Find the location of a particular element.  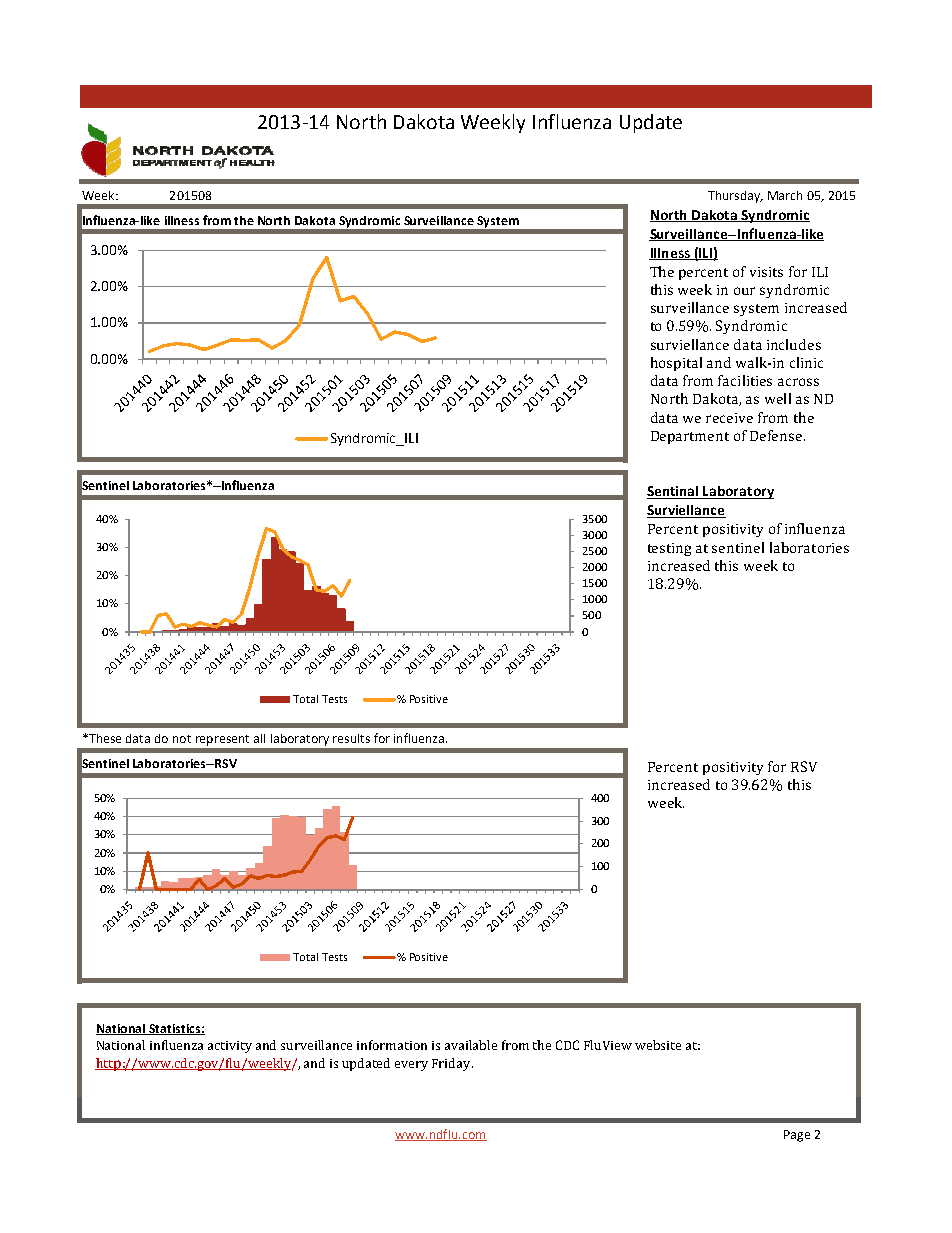

all is located at coordinates (259, 738).
